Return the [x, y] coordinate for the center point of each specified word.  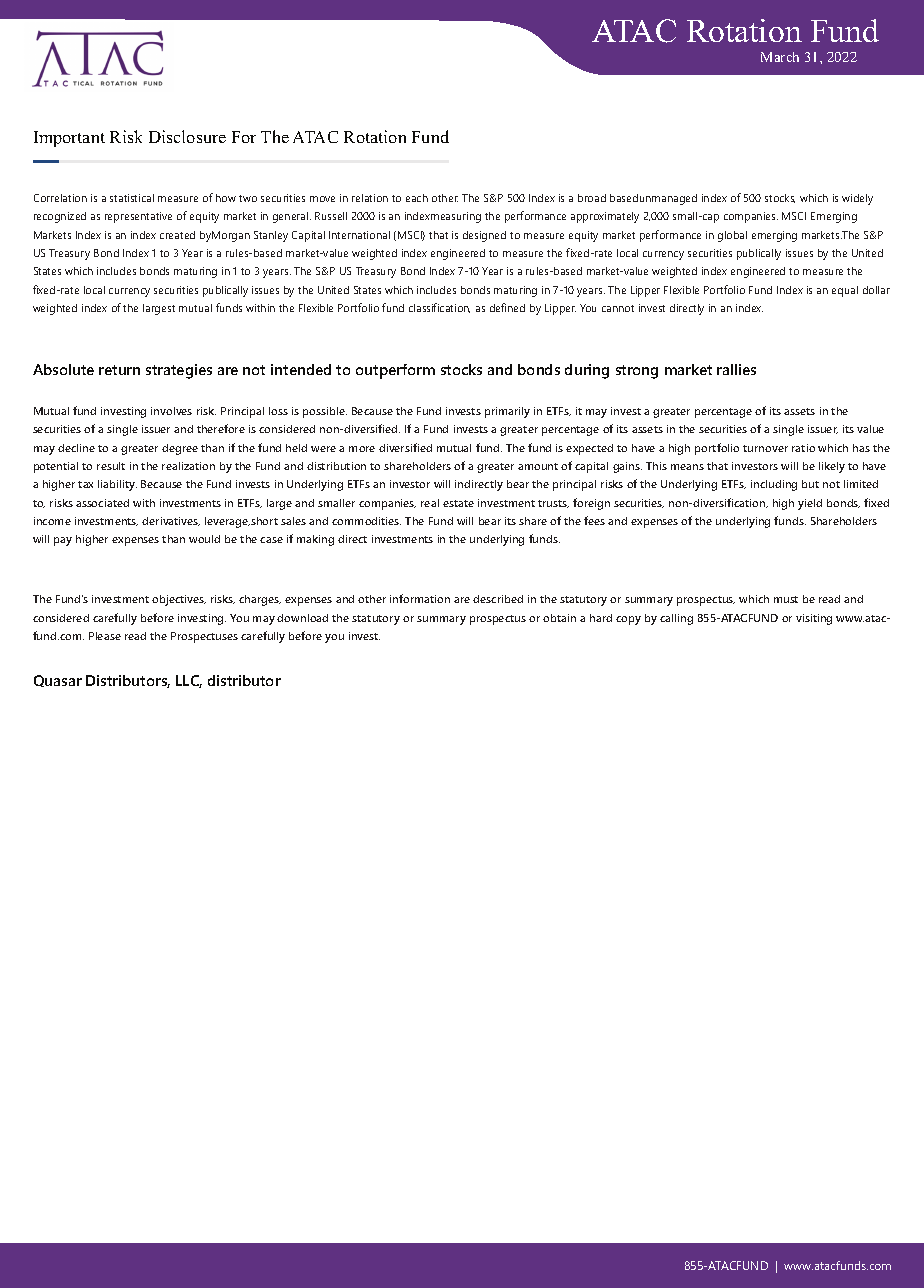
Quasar [58, 681]
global [732, 236]
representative [138, 217]
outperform [395, 371]
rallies [736, 369]
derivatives [171, 521]
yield [810, 504]
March [780, 57]
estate [458, 503]
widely [857, 199]
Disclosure [187, 136]
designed [484, 236]
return [119, 370]
